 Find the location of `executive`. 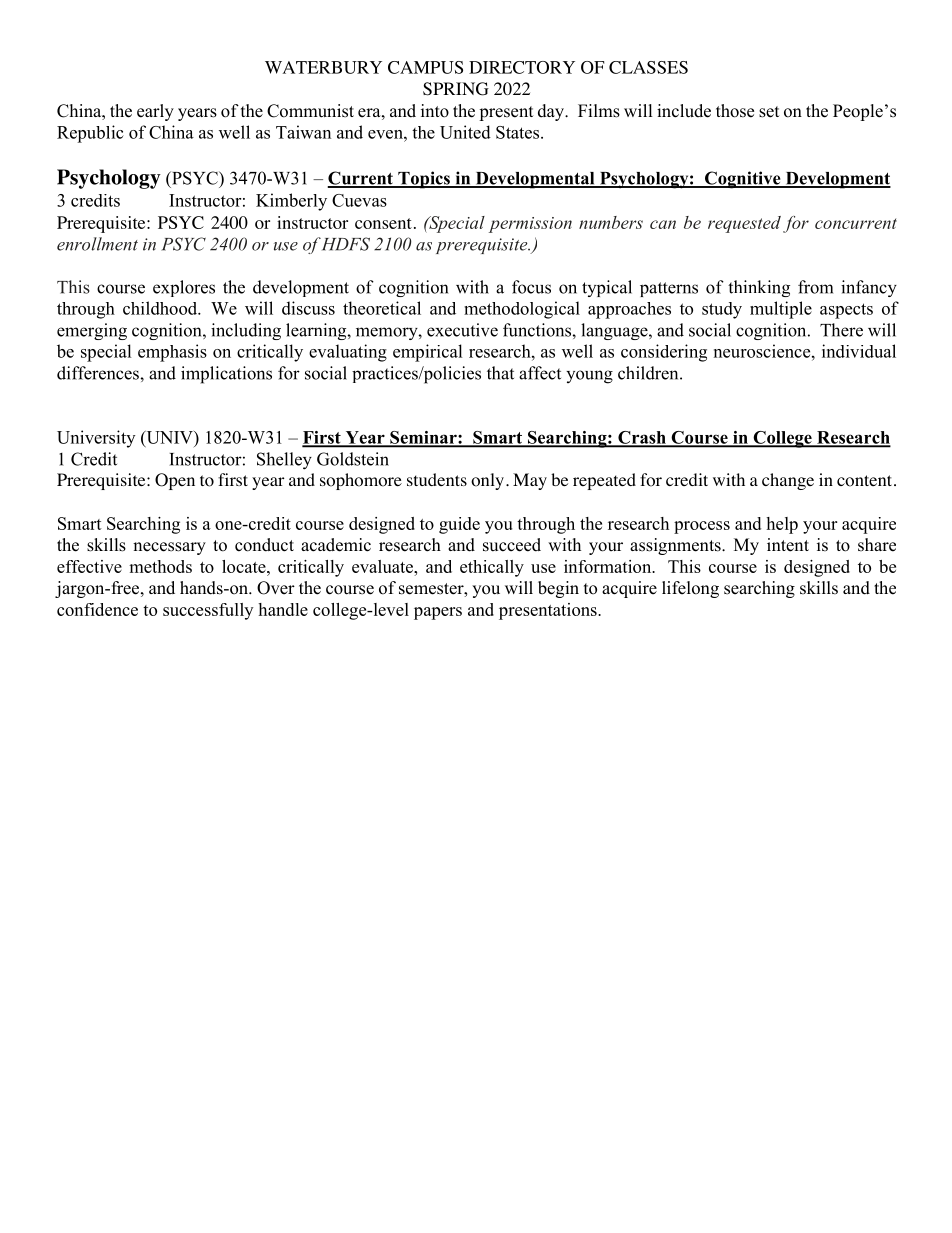

executive is located at coordinates (462, 330).
